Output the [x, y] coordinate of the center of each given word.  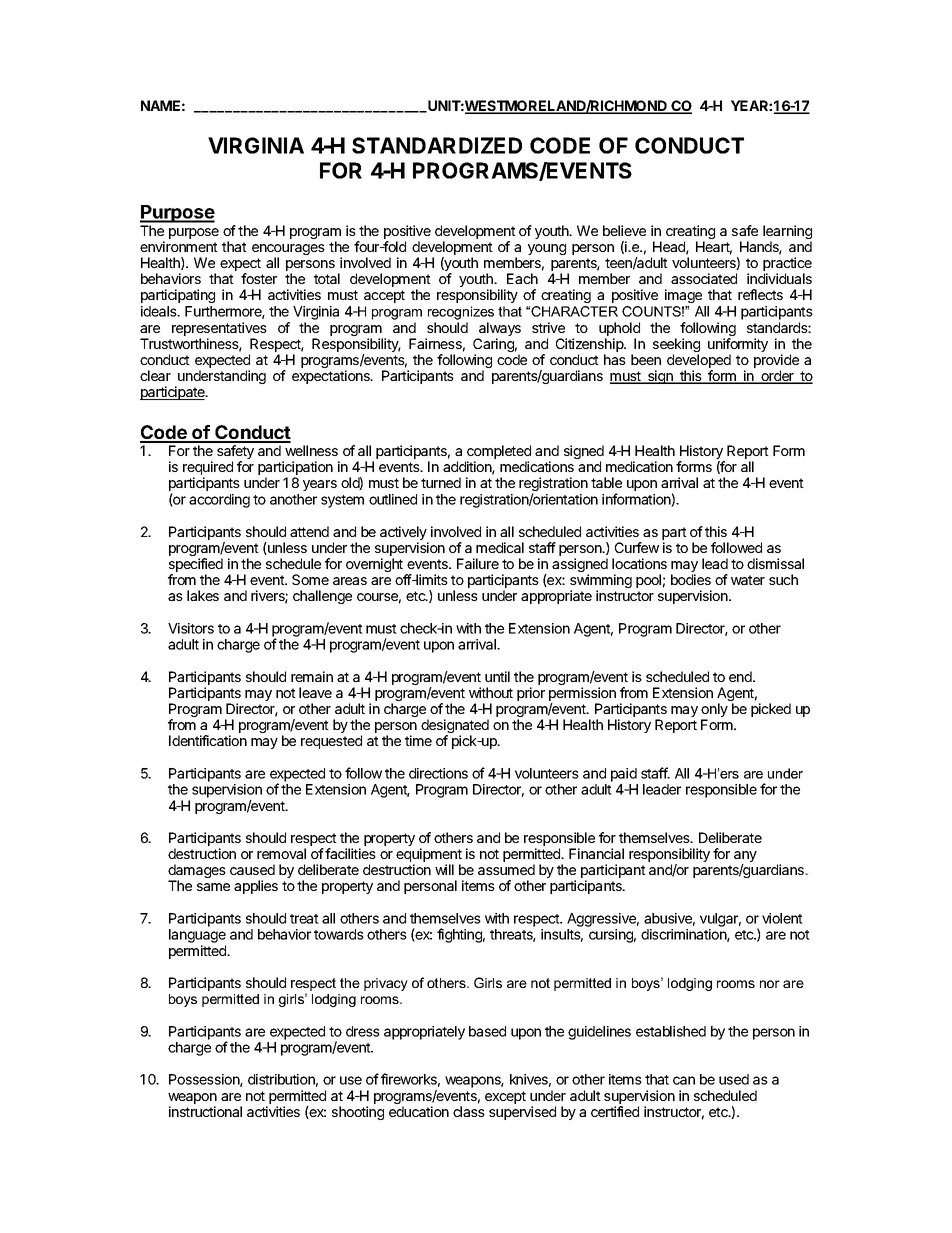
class [469, 1111]
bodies [691, 579]
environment [179, 246]
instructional [205, 1111]
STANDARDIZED [437, 145]
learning [787, 233]
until [497, 676]
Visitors [191, 628]
